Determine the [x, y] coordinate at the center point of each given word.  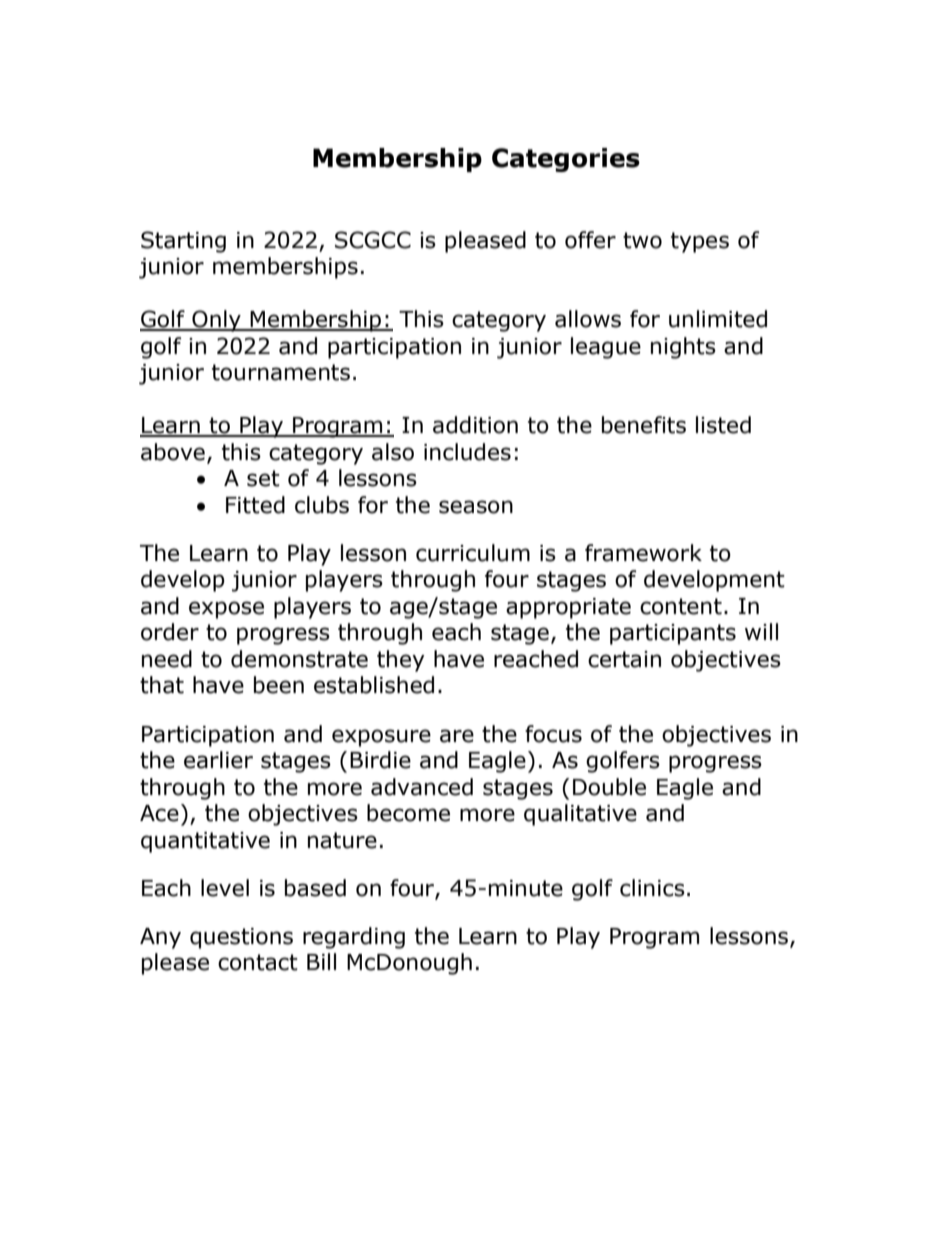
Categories [566, 160]
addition [475, 425]
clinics [652, 888]
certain [624, 659]
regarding [354, 938]
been [279, 685]
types [700, 242]
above [173, 452]
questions [241, 938]
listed [723, 425]
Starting [183, 242]
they [401, 661]
